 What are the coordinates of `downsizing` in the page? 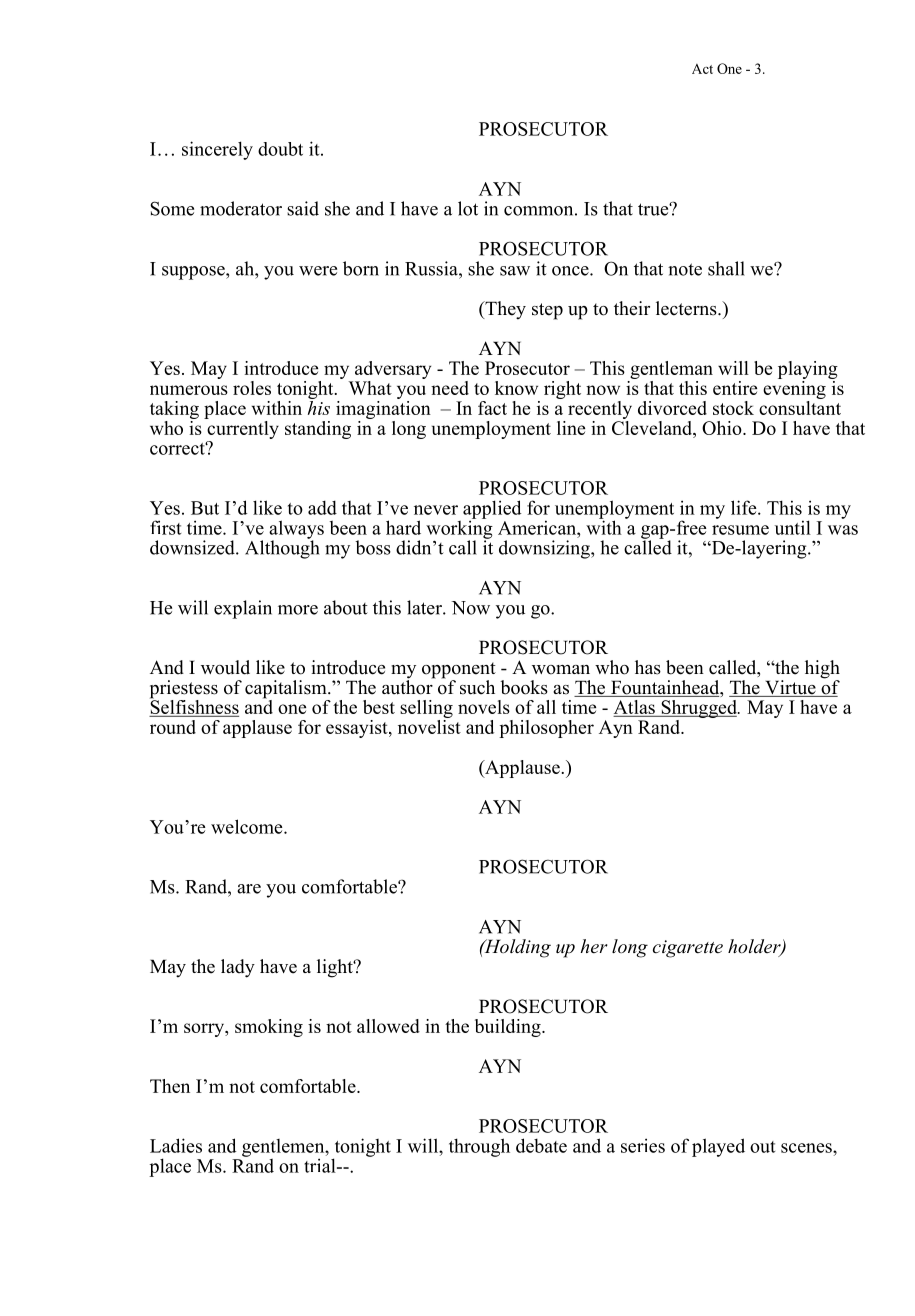 It's located at (545, 549).
